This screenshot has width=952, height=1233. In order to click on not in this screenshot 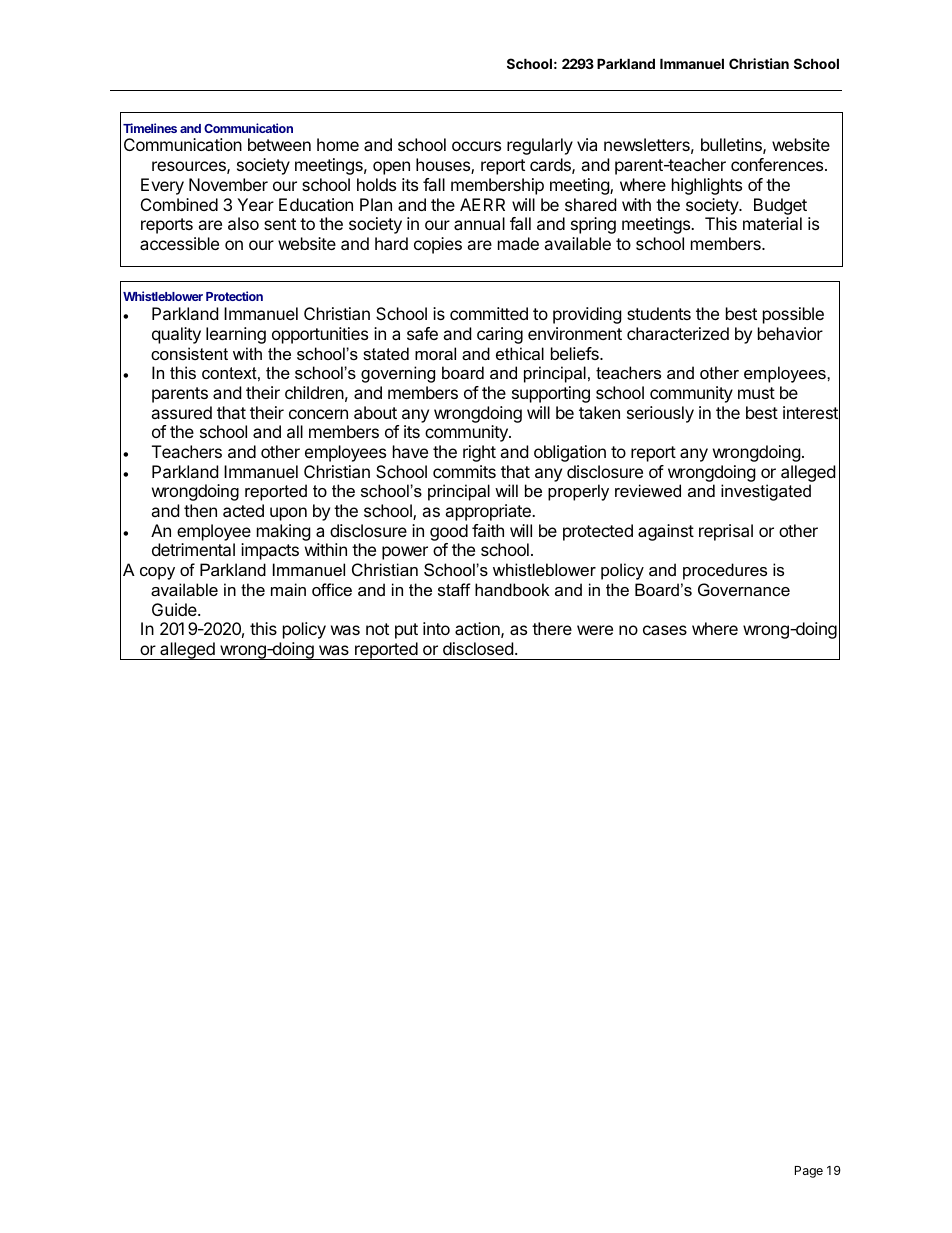, I will do `click(377, 629)`.
